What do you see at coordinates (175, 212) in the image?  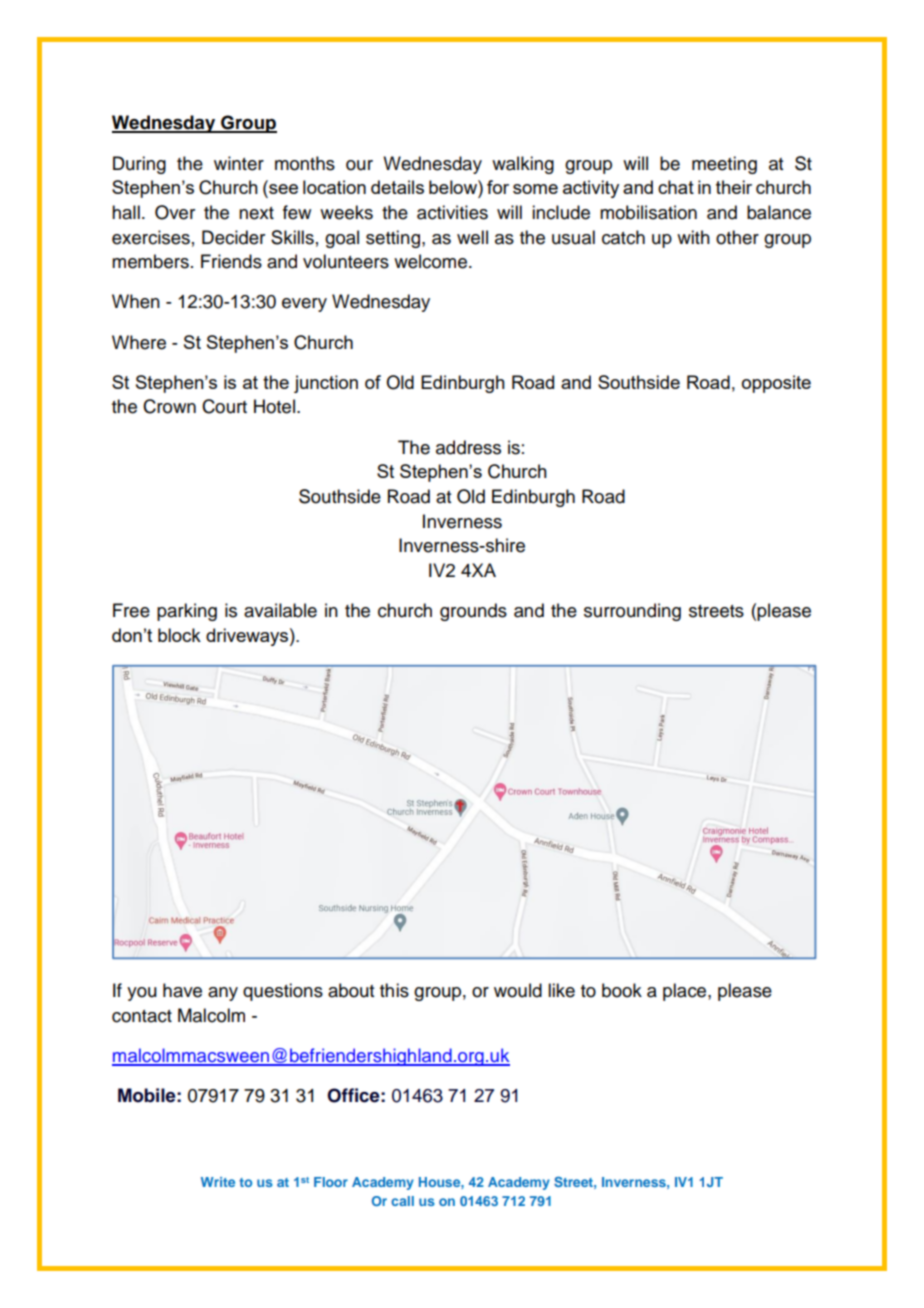 I see `Over` at bounding box center [175, 212].
